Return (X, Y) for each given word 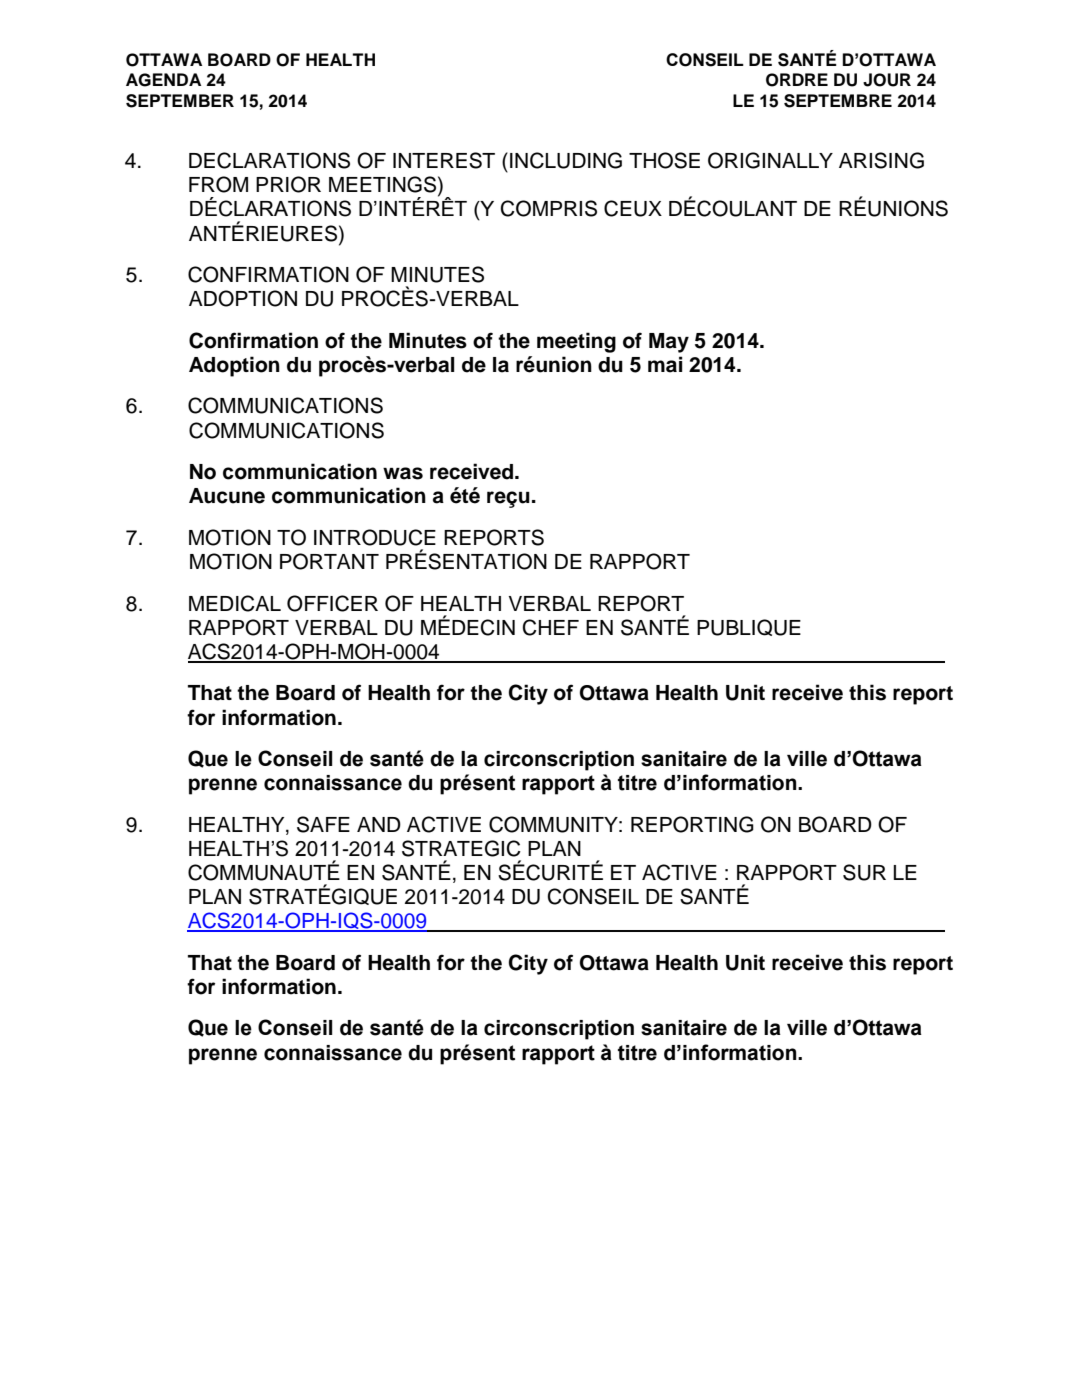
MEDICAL (235, 603)
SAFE (323, 824)
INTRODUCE (375, 537)
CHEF (551, 627)
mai (665, 364)
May (669, 343)
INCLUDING (566, 160)
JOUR (887, 80)
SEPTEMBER (180, 101)
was (403, 473)
